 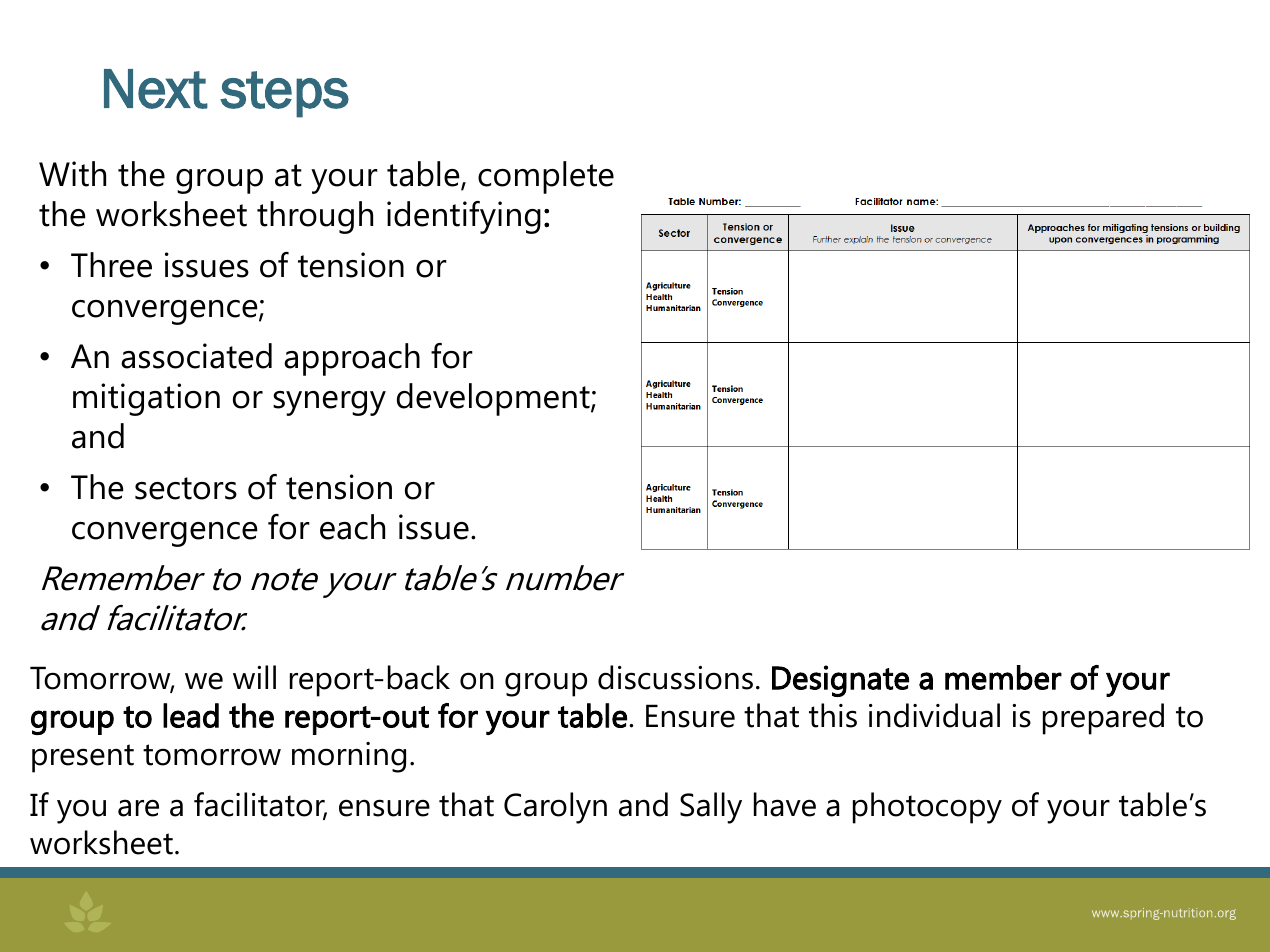 What do you see at coordinates (352, 359) in the image?
I see `approach` at bounding box center [352, 359].
